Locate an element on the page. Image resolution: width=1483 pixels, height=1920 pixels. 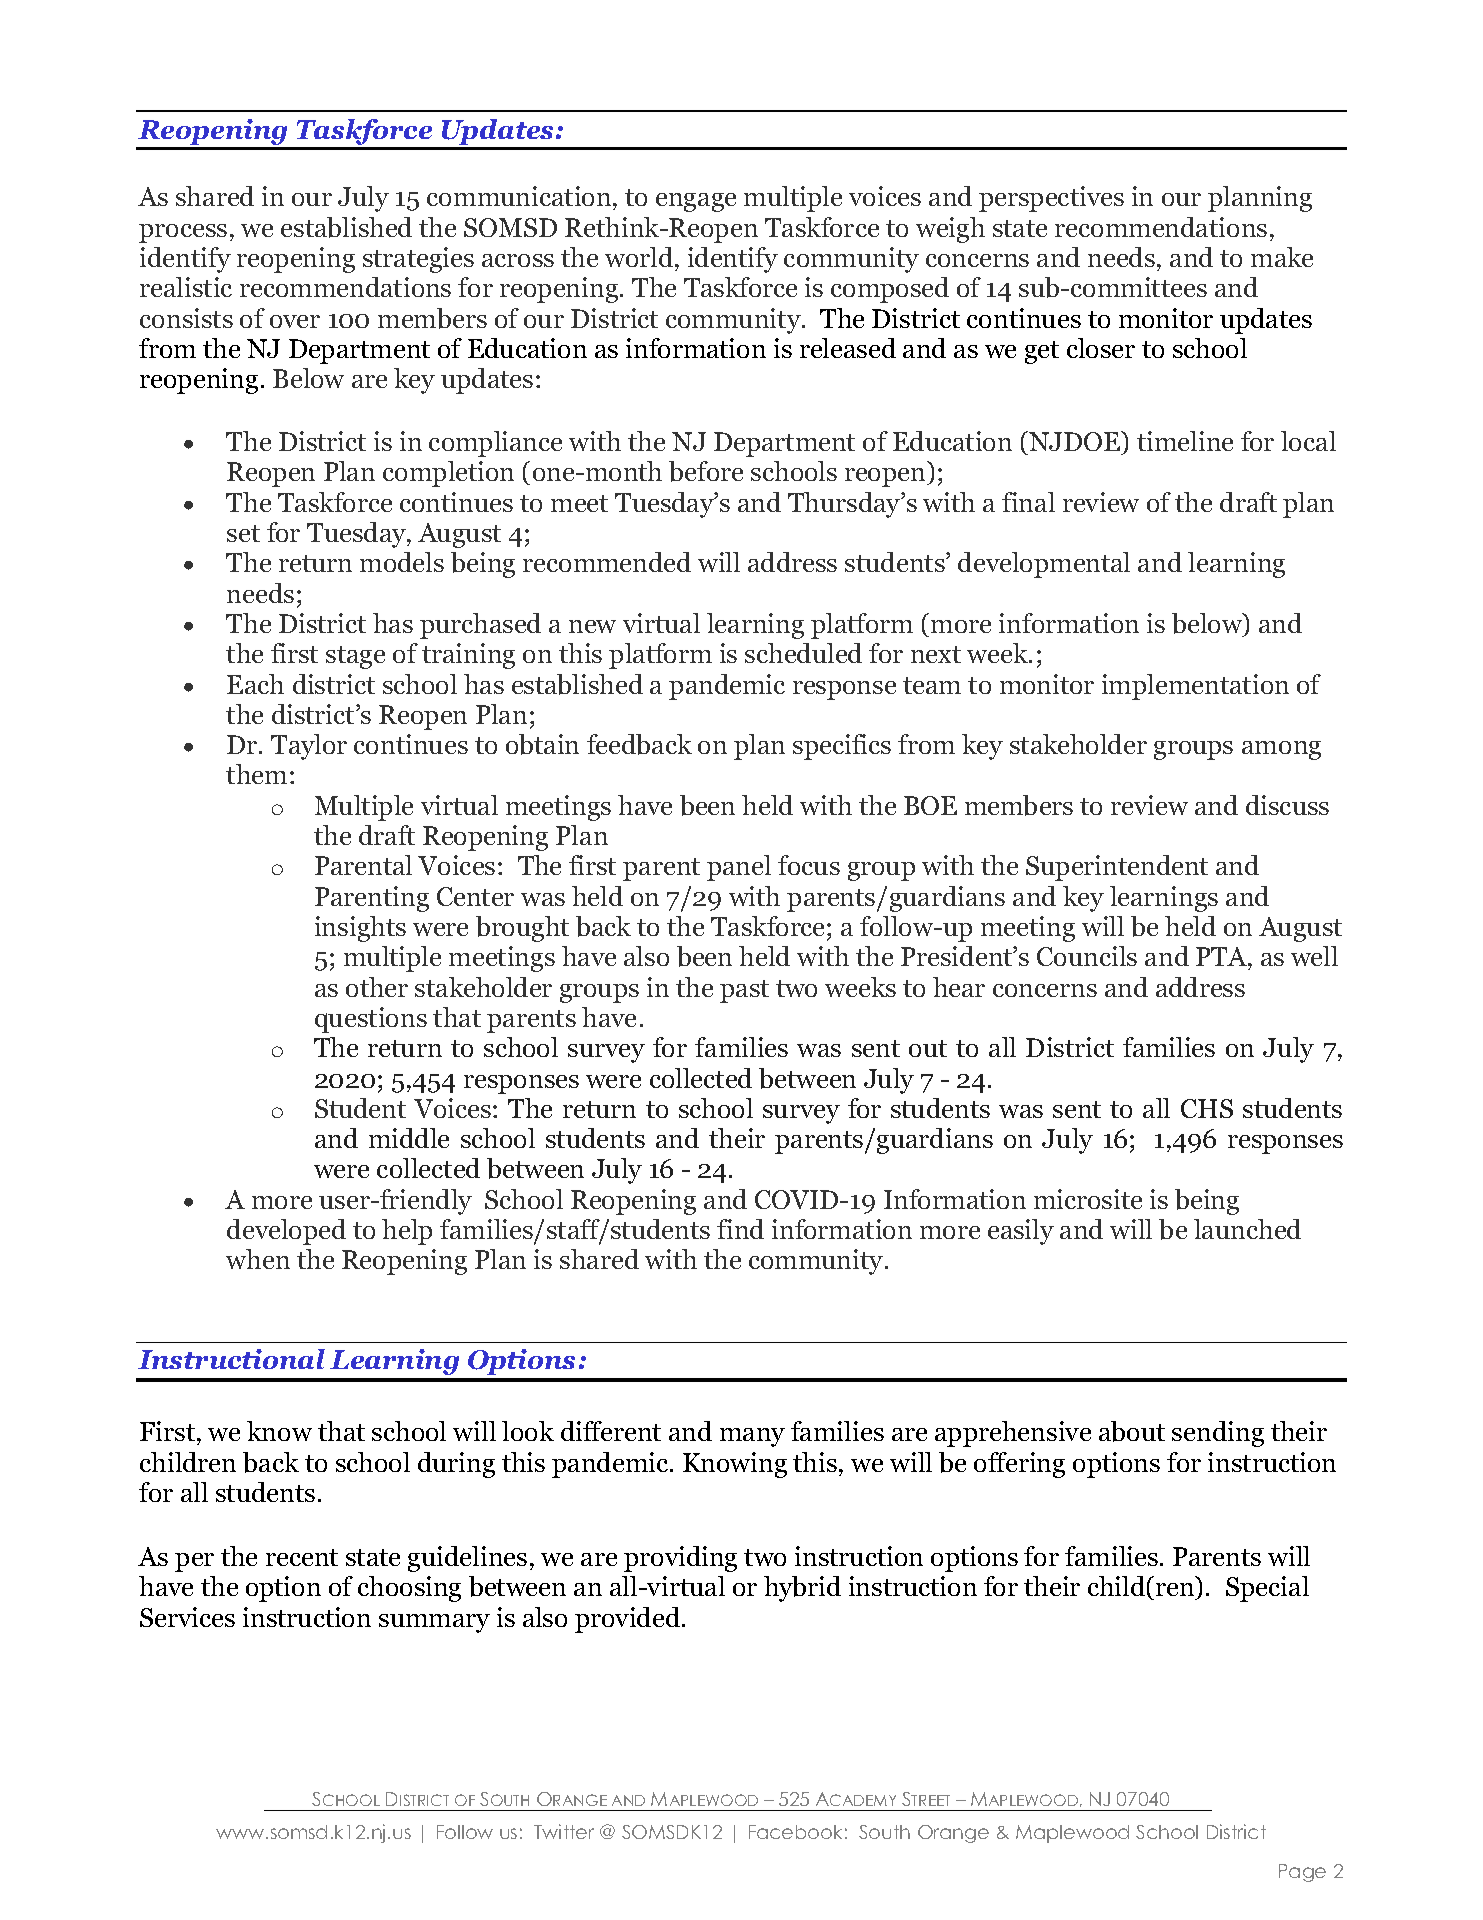
provided is located at coordinates (629, 1620).
